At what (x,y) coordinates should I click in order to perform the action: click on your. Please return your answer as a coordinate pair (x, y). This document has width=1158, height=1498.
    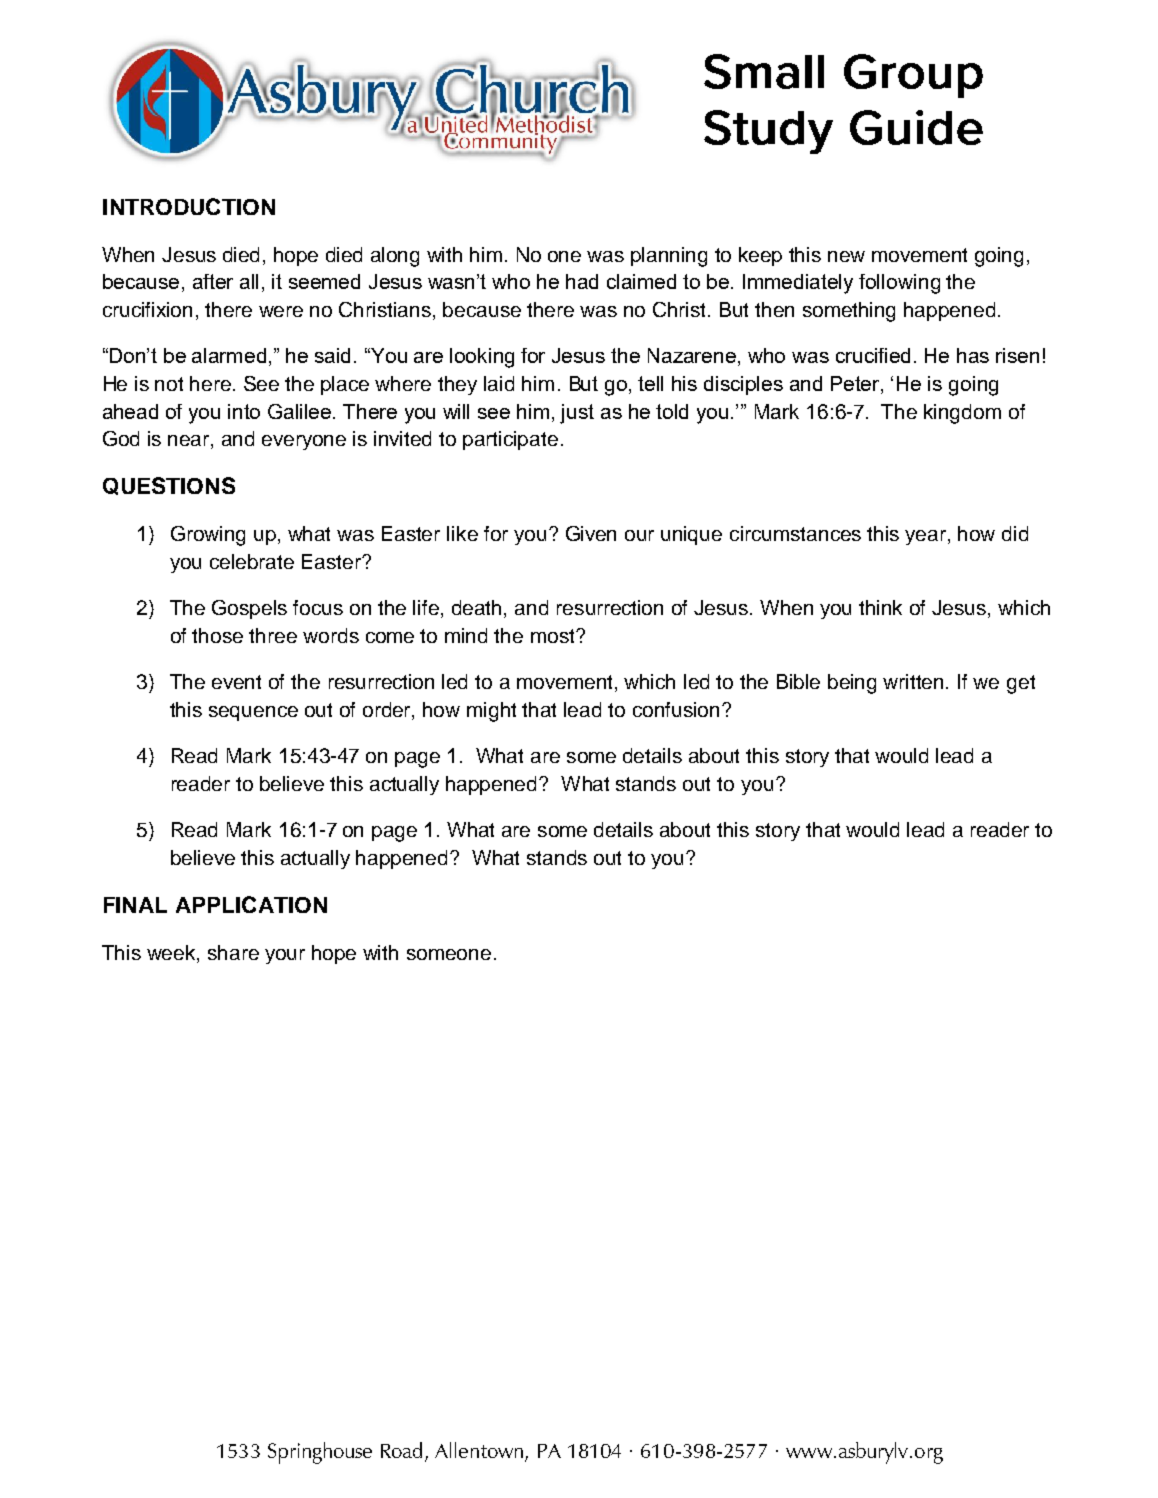
    Looking at the image, I should click on (285, 956).
